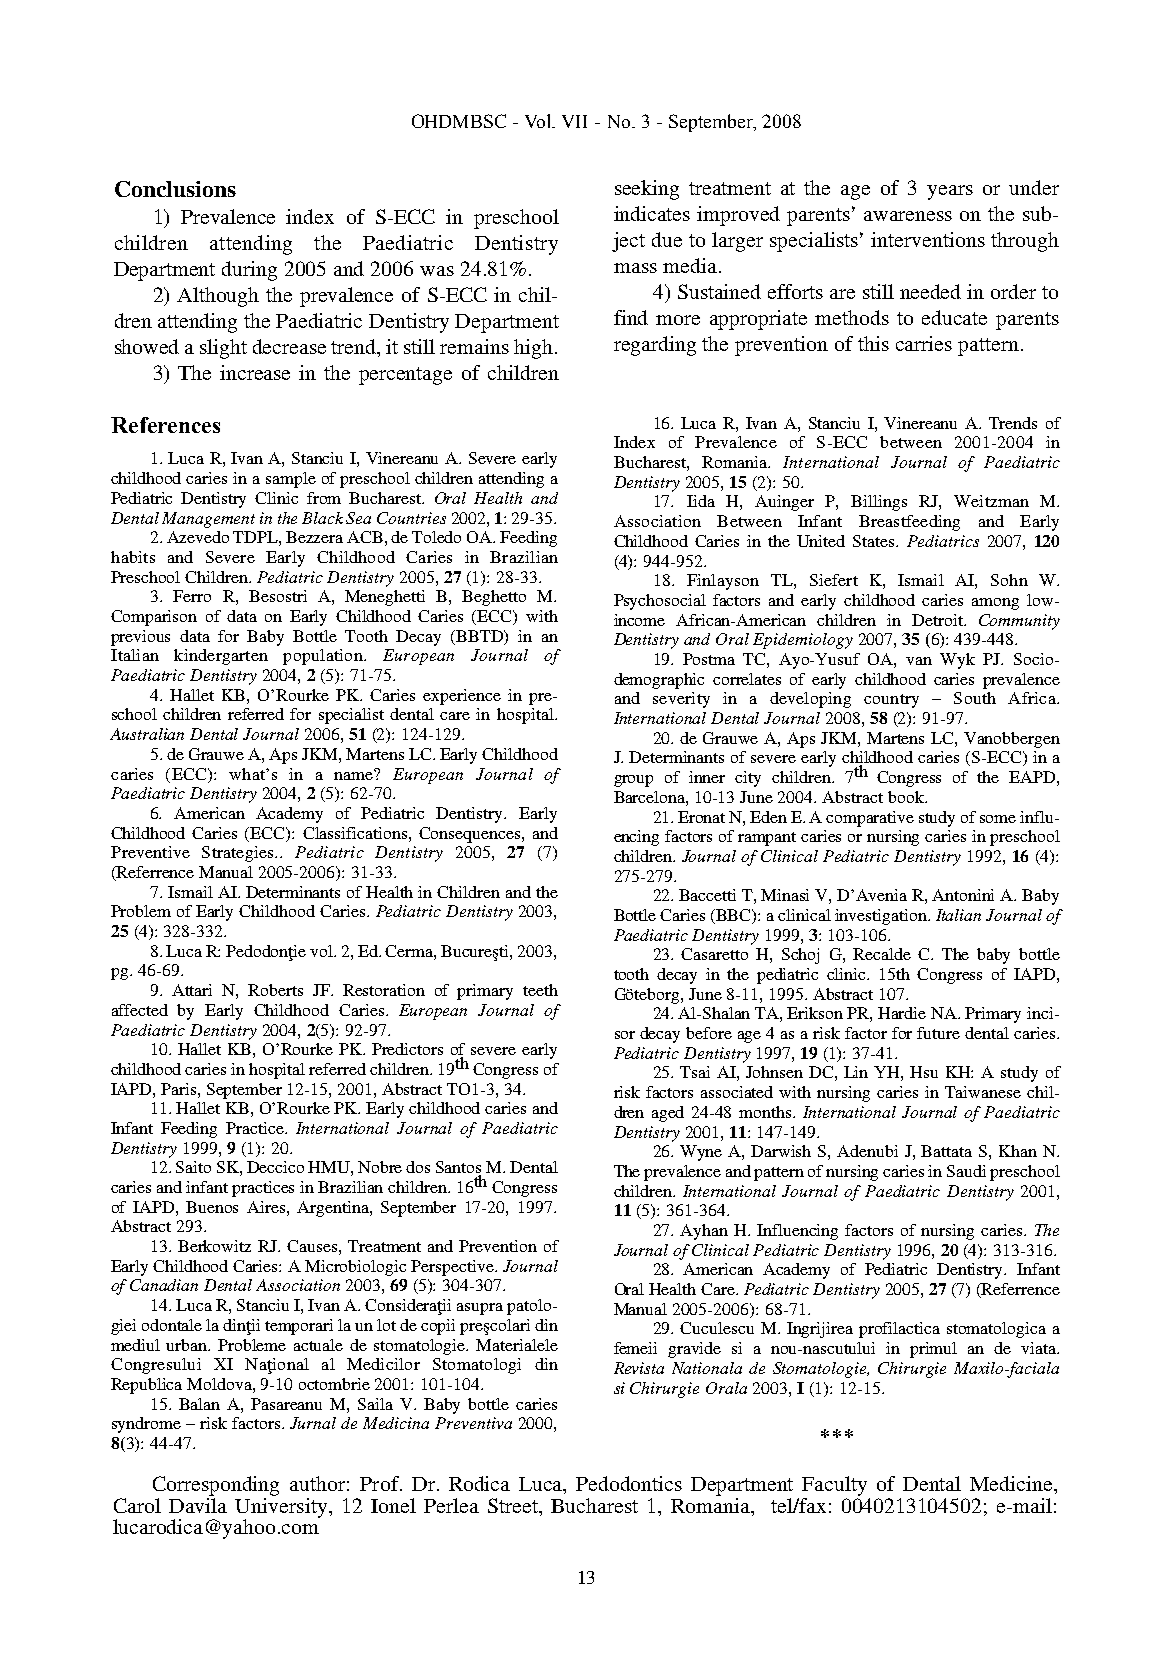 Image resolution: width=1172 pixels, height=1658 pixels. Describe the element at coordinates (574, 121) in the image. I see `VII` at that location.
